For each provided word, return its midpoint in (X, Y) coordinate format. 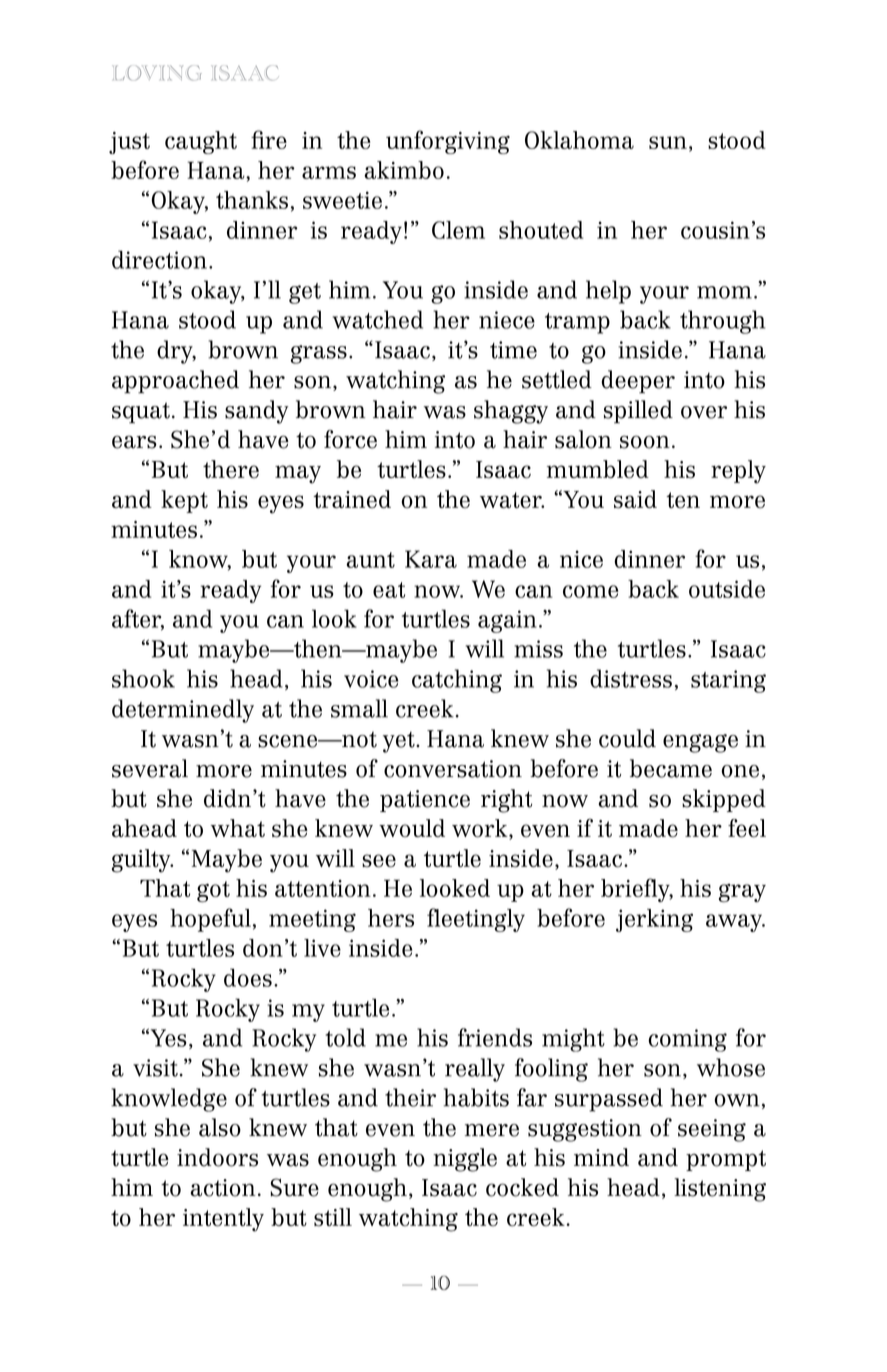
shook (143, 678)
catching (457, 681)
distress (631, 678)
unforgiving (448, 142)
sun (668, 142)
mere (492, 1130)
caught (201, 142)
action (222, 1188)
